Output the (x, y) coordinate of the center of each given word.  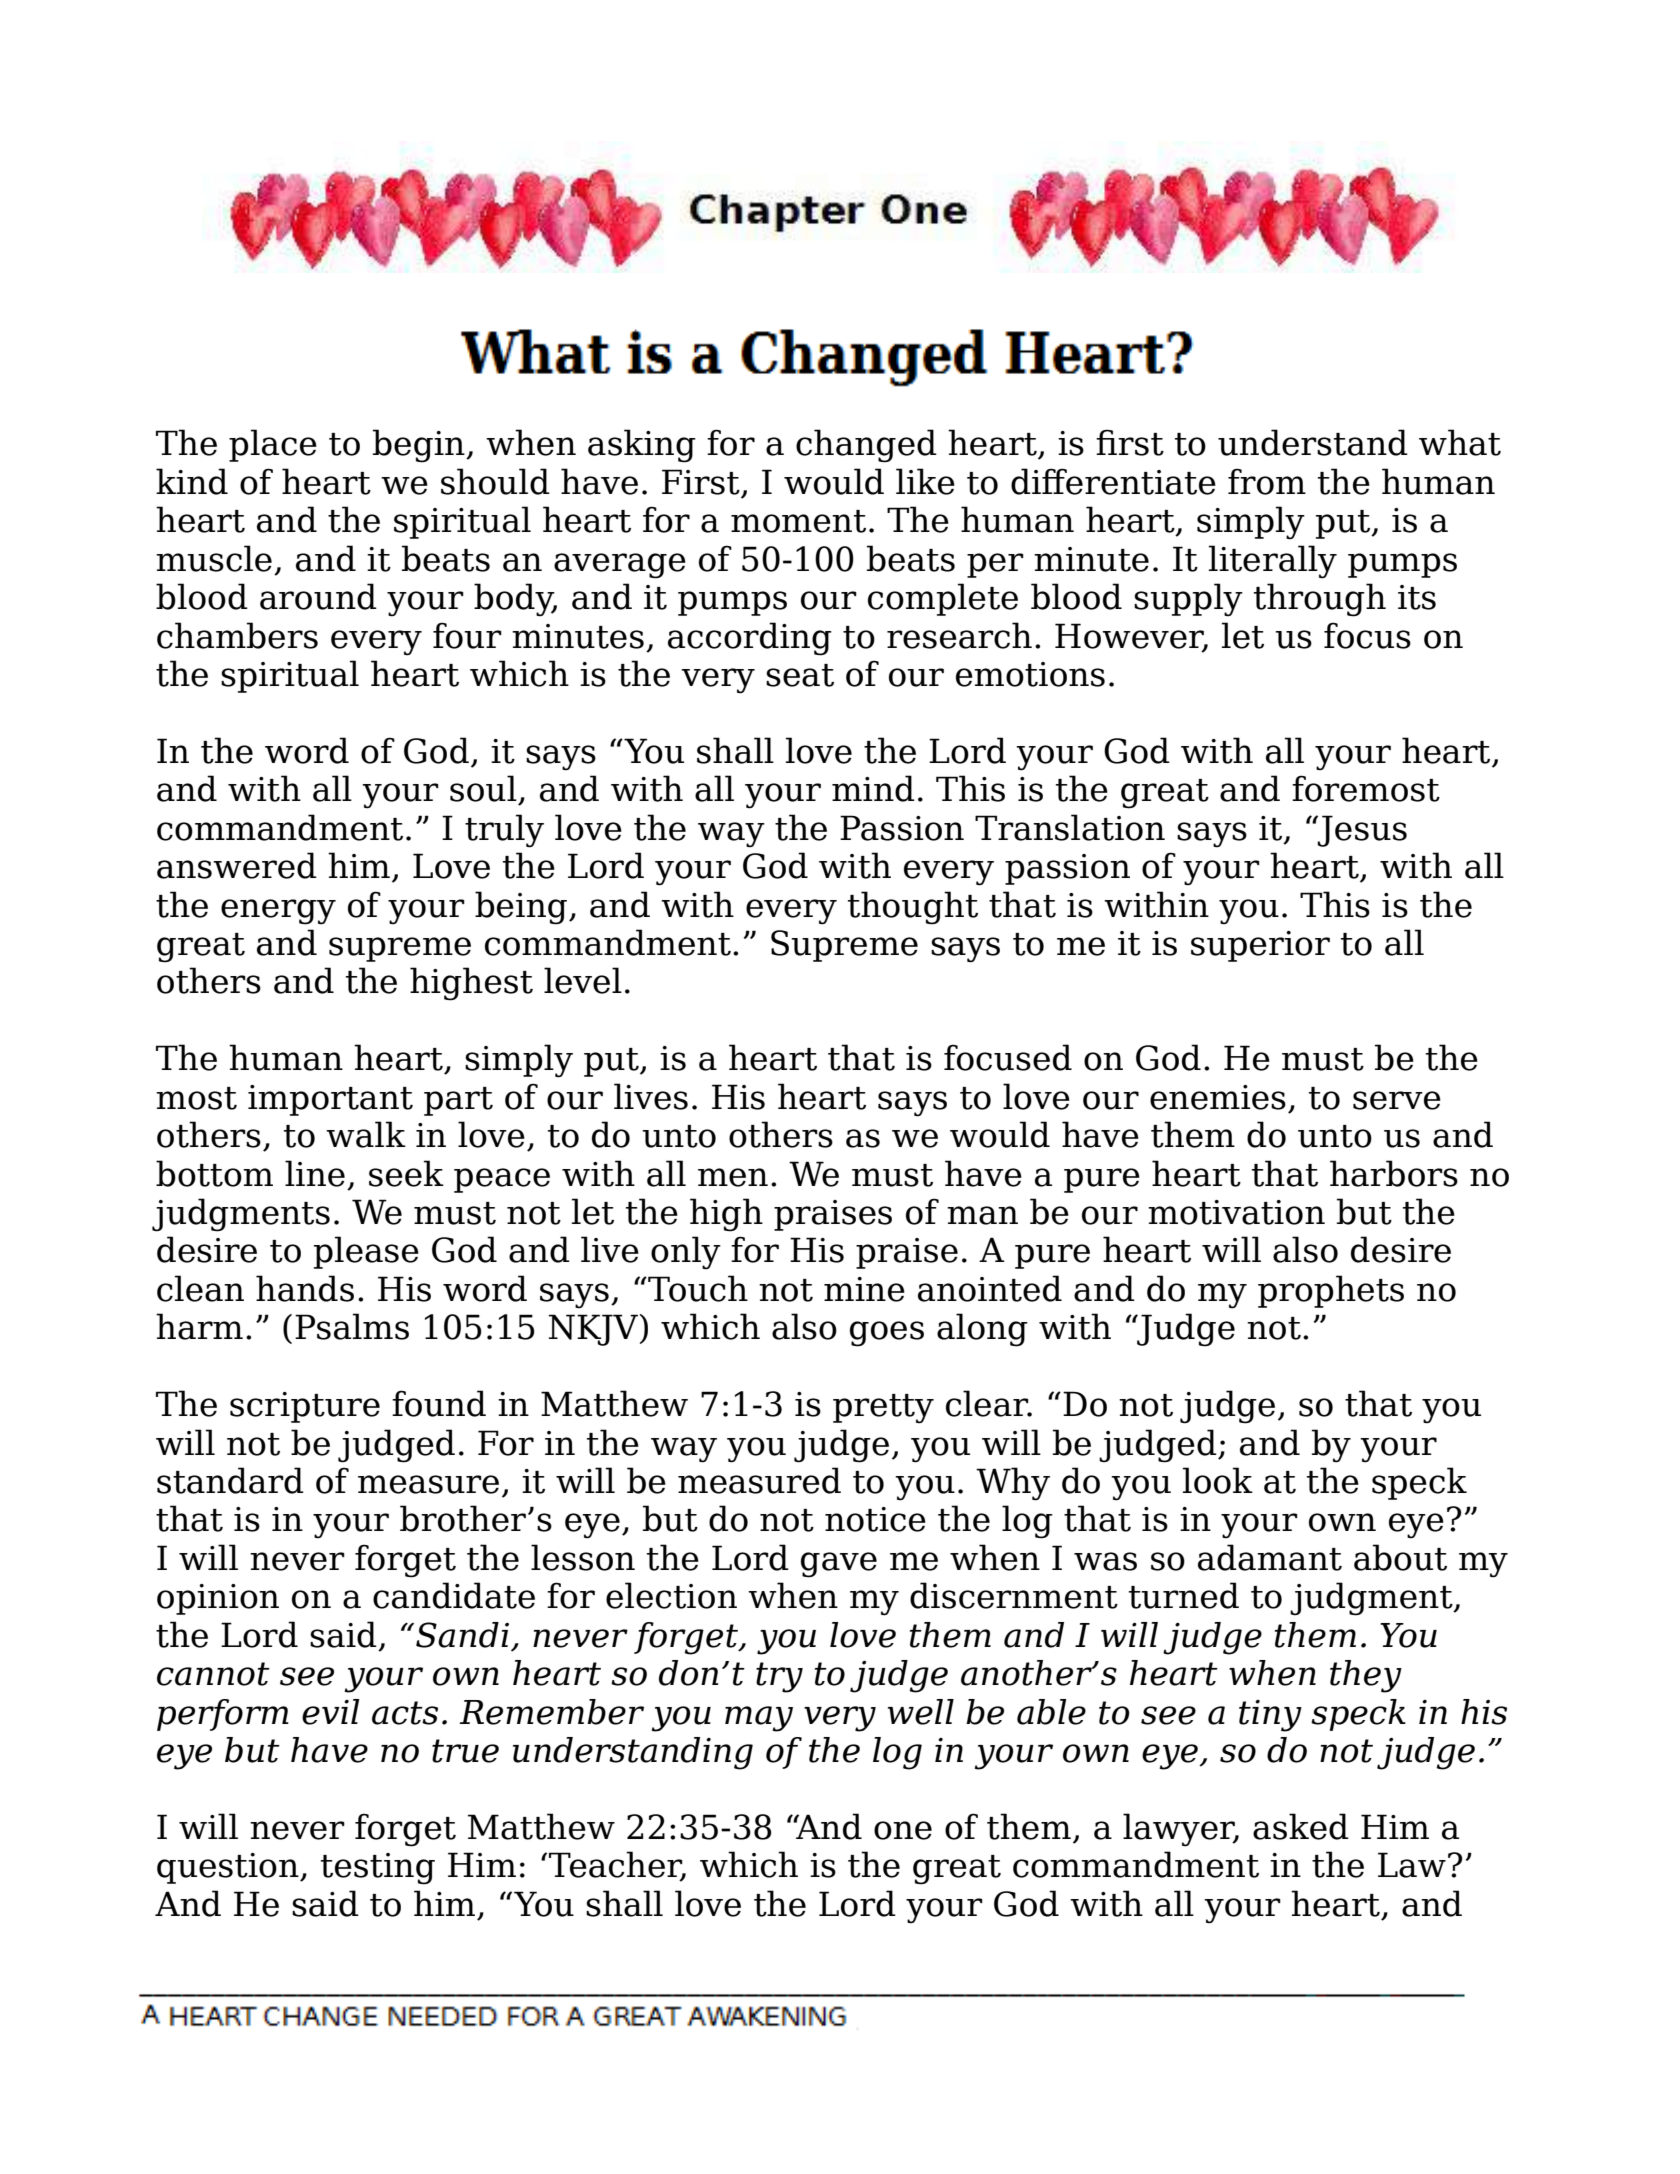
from (1267, 481)
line (315, 1173)
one (903, 1830)
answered (237, 865)
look (1218, 1480)
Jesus (1361, 831)
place (273, 445)
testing (378, 1869)
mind (873, 788)
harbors (1394, 1173)
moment (798, 521)
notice (875, 1519)
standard (230, 1480)
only (686, 1253)
